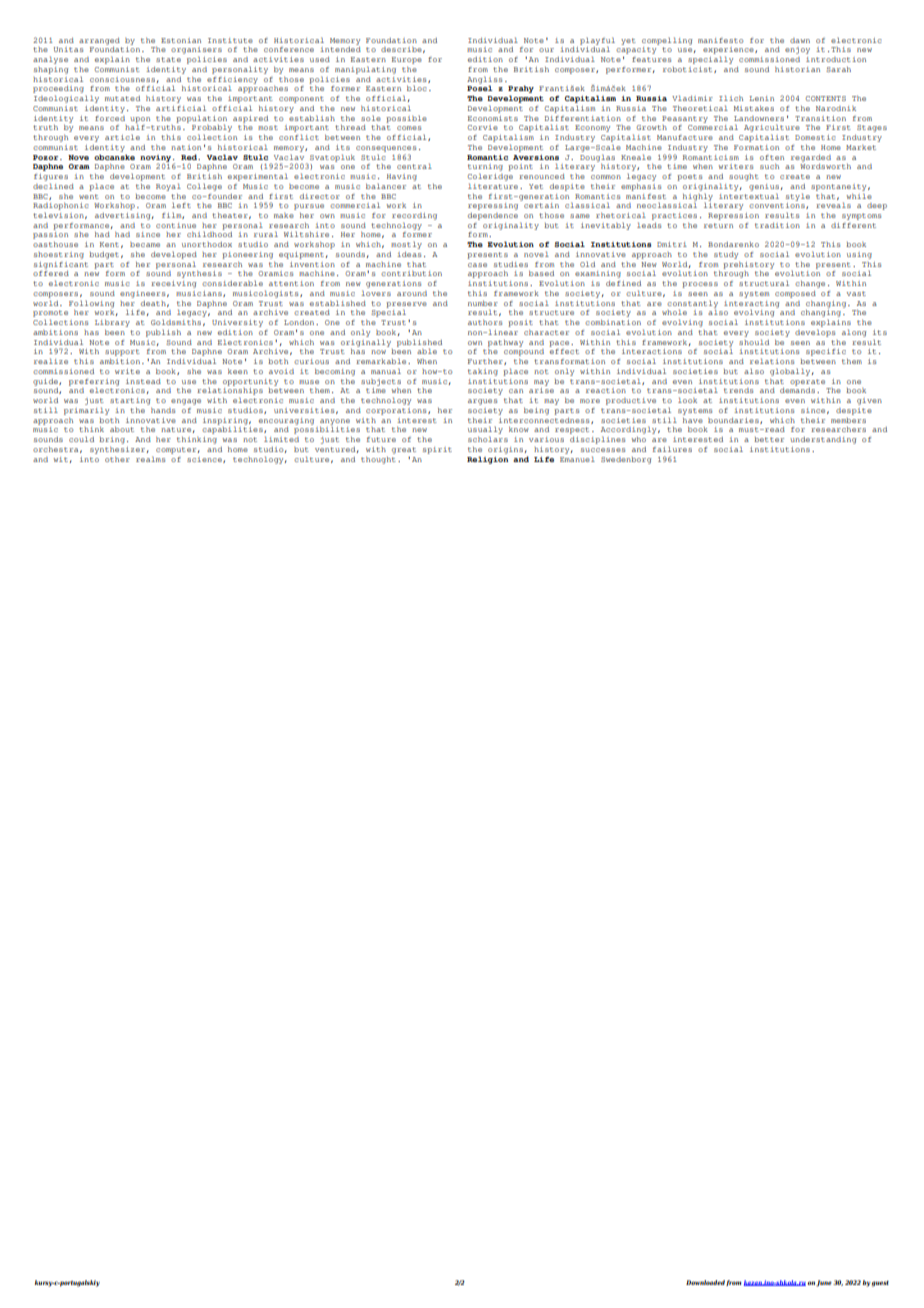 The height and width of the page is (1308, 924). Describe the element at coordinates (705, 1282) in the page. I see `Downloaded` at that location.
